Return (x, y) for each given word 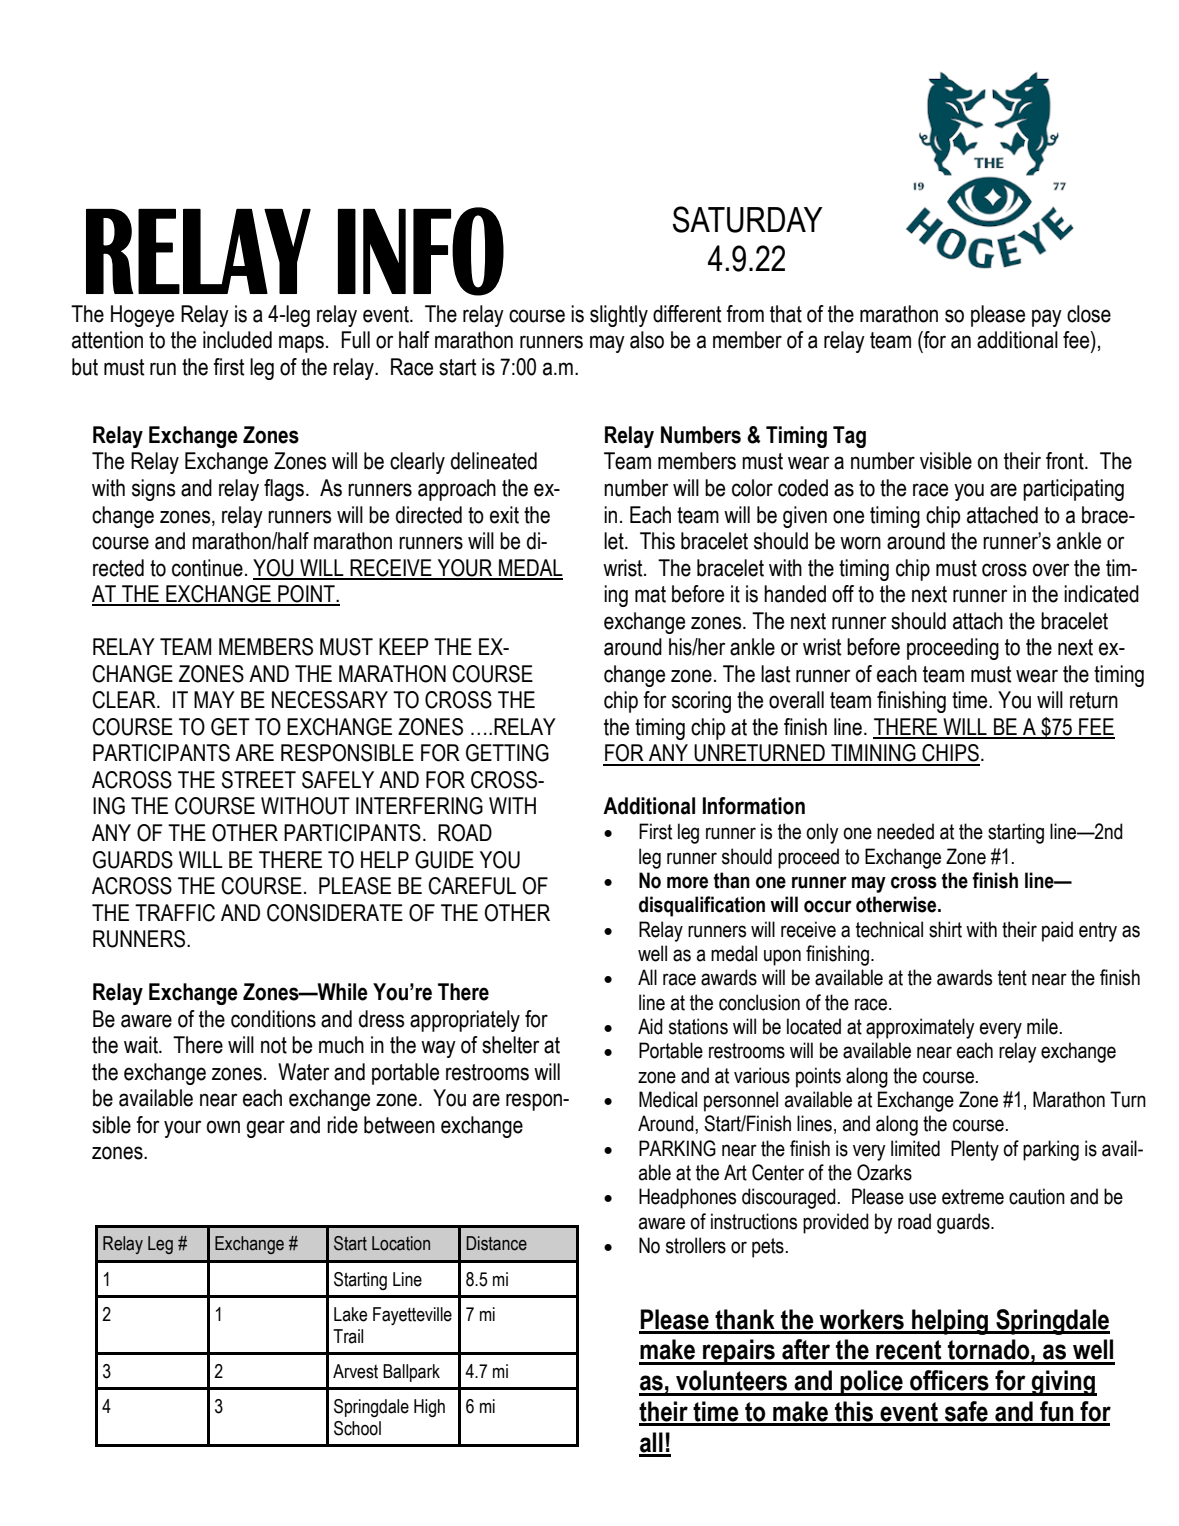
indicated (1101, 594)
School (357, 1428)
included (237, 340)
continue (207, 568)
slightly (619, 316)
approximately (920, 1028)
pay (1047, 318)
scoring (701, 702)
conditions (273, 1019)
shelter (510, 1045)
